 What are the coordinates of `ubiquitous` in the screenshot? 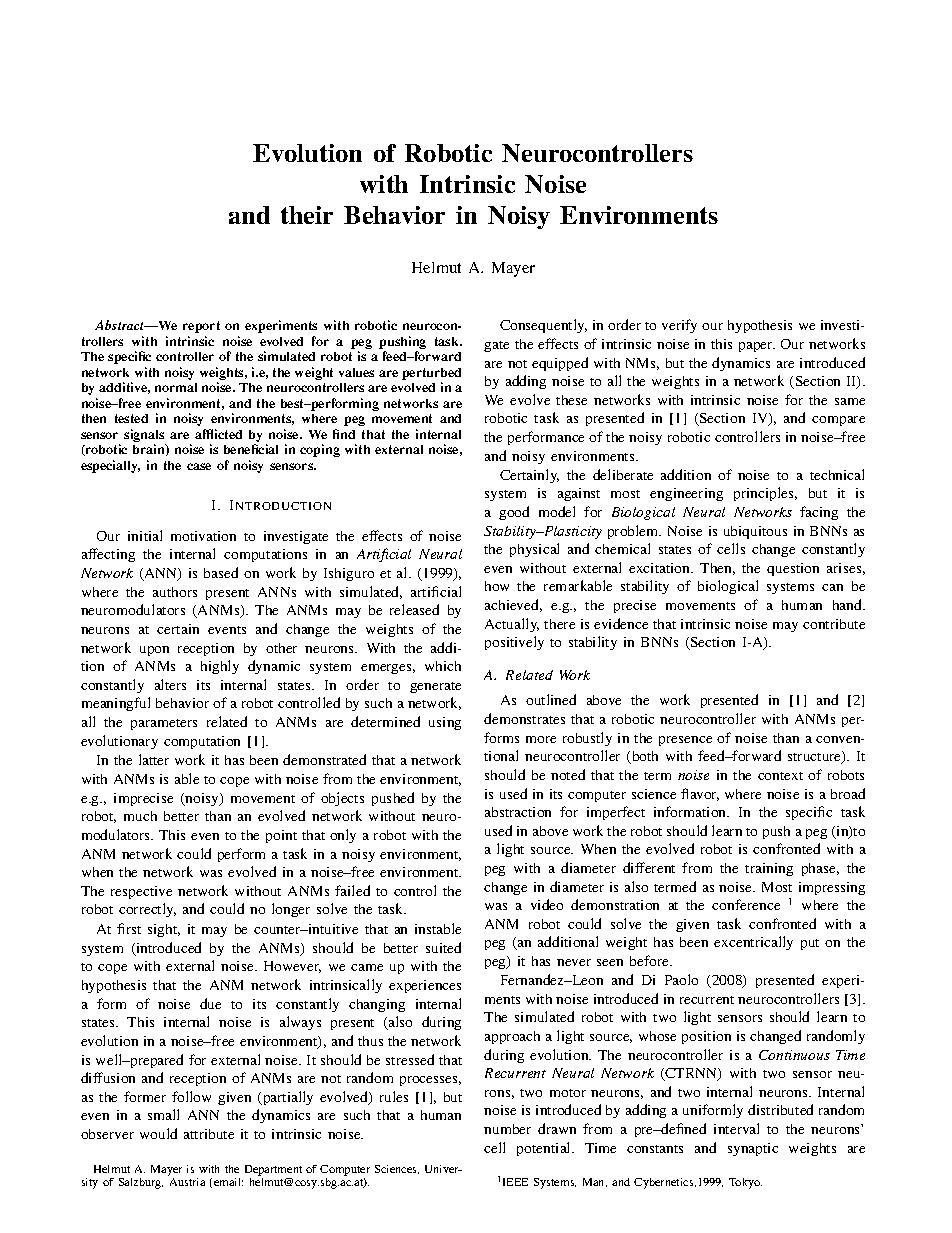 It's located at (755, 532).
